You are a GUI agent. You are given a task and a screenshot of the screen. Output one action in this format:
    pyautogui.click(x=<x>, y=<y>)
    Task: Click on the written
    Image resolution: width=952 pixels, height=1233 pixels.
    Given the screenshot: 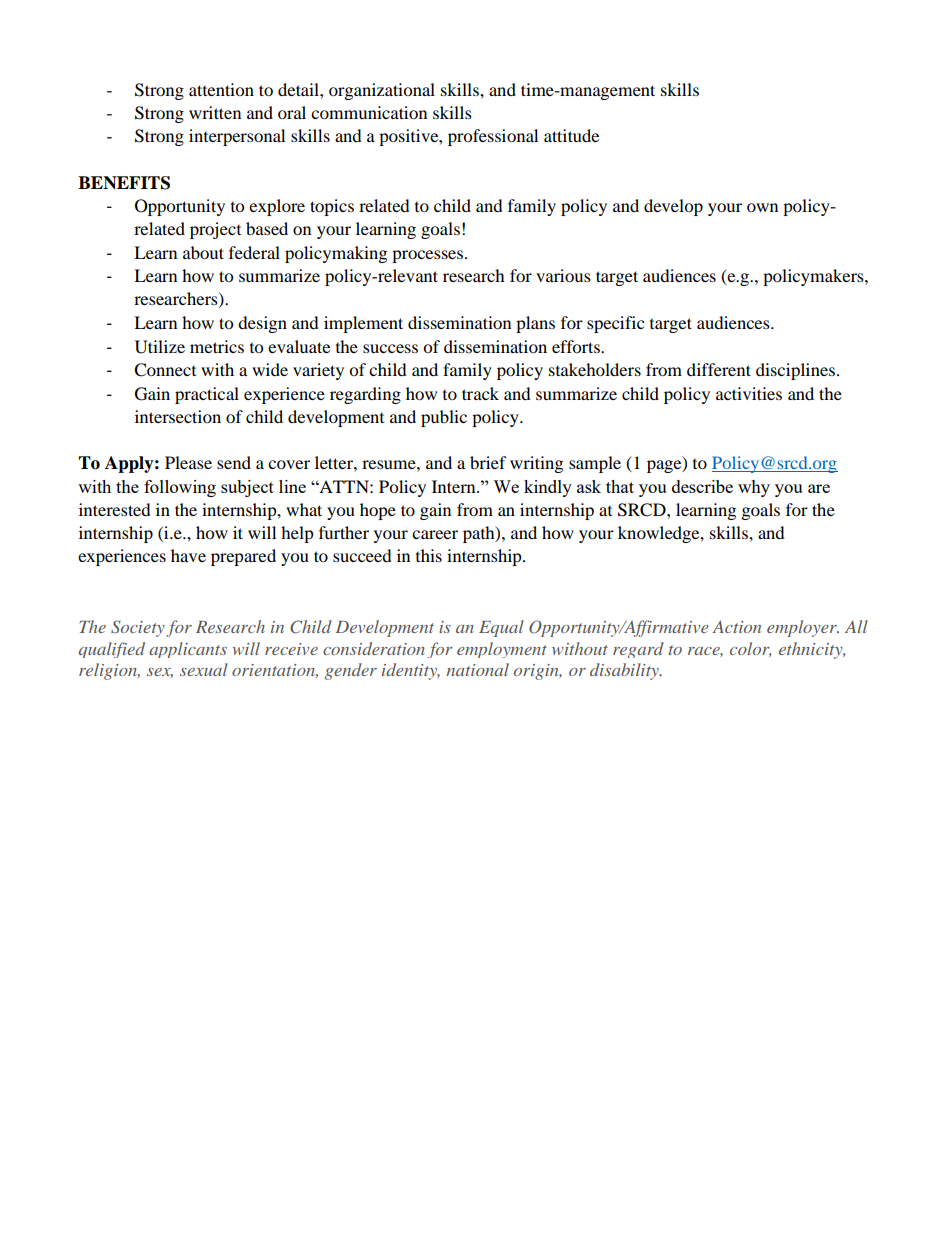 What is the action you would take?
    pyautogui.click(x=215, y=112)
